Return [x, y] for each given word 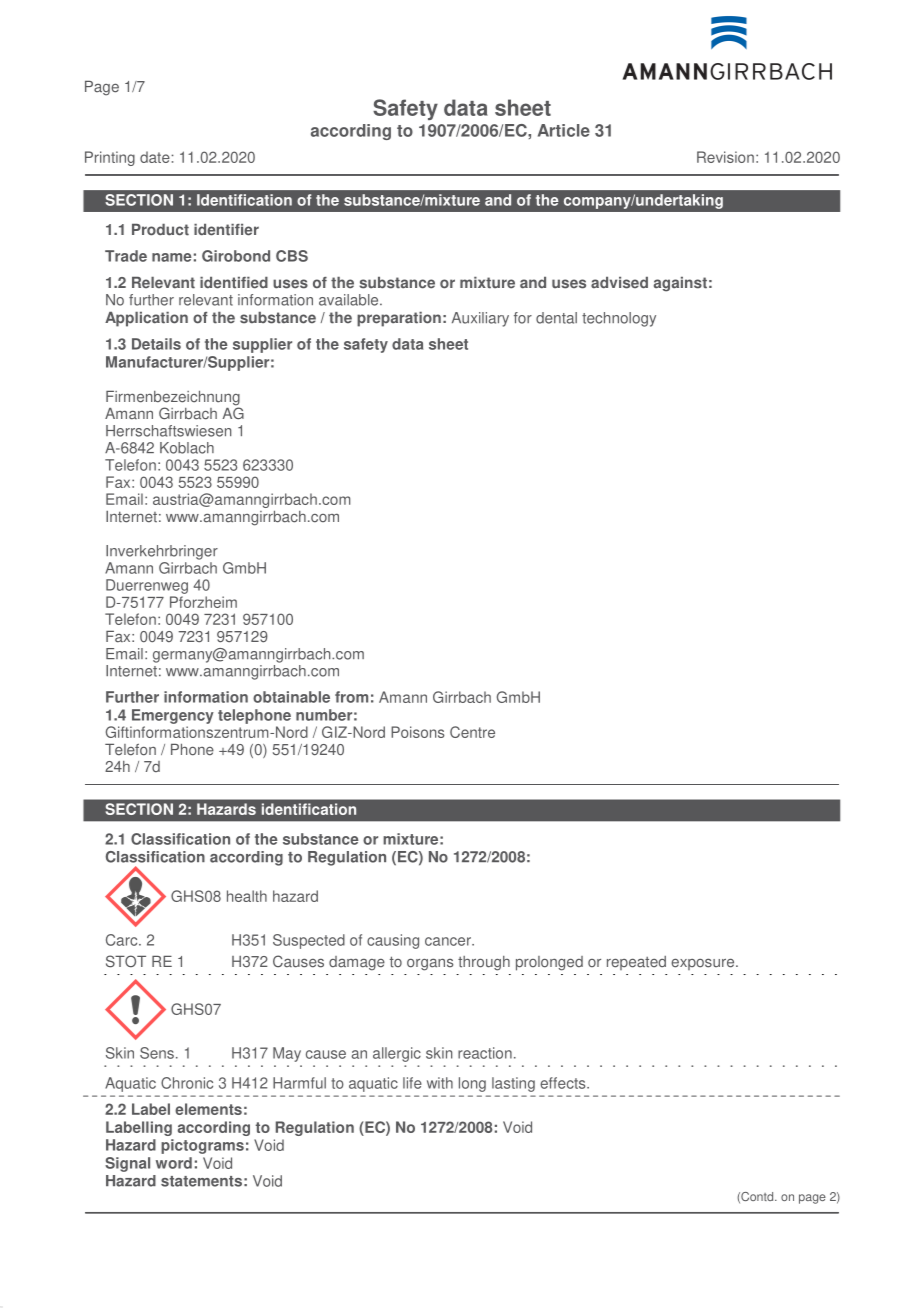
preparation [399, 319]
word [174, 1163]
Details [156, 344]
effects [564, 1083]
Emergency [173, 716]
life [412, 1083]
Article [564, 130]
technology [619, 319]
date [156, 157]
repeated [636, 963]
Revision [725, 157]
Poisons [418, 732]
